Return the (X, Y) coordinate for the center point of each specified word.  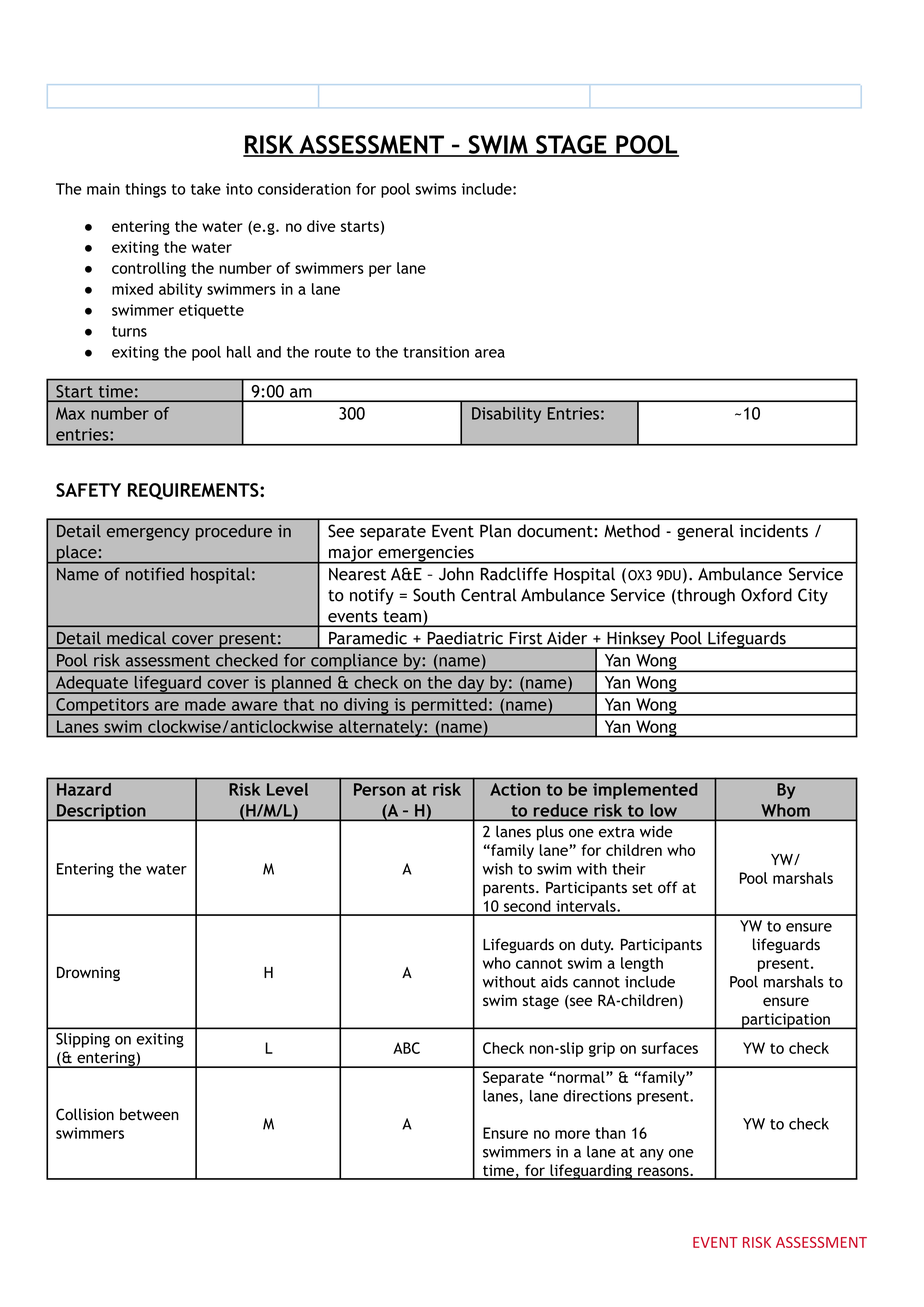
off (668, 887)
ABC (406, 1048)
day (471, 685)
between (149, 1114)
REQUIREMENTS (194, 491)
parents (510, 890)
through (705, 596)
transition (436, 352)
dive (321, 226)
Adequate (91, 685)
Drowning (88, 974)
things (145, 190)
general (705, 532)
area (490, 353)
